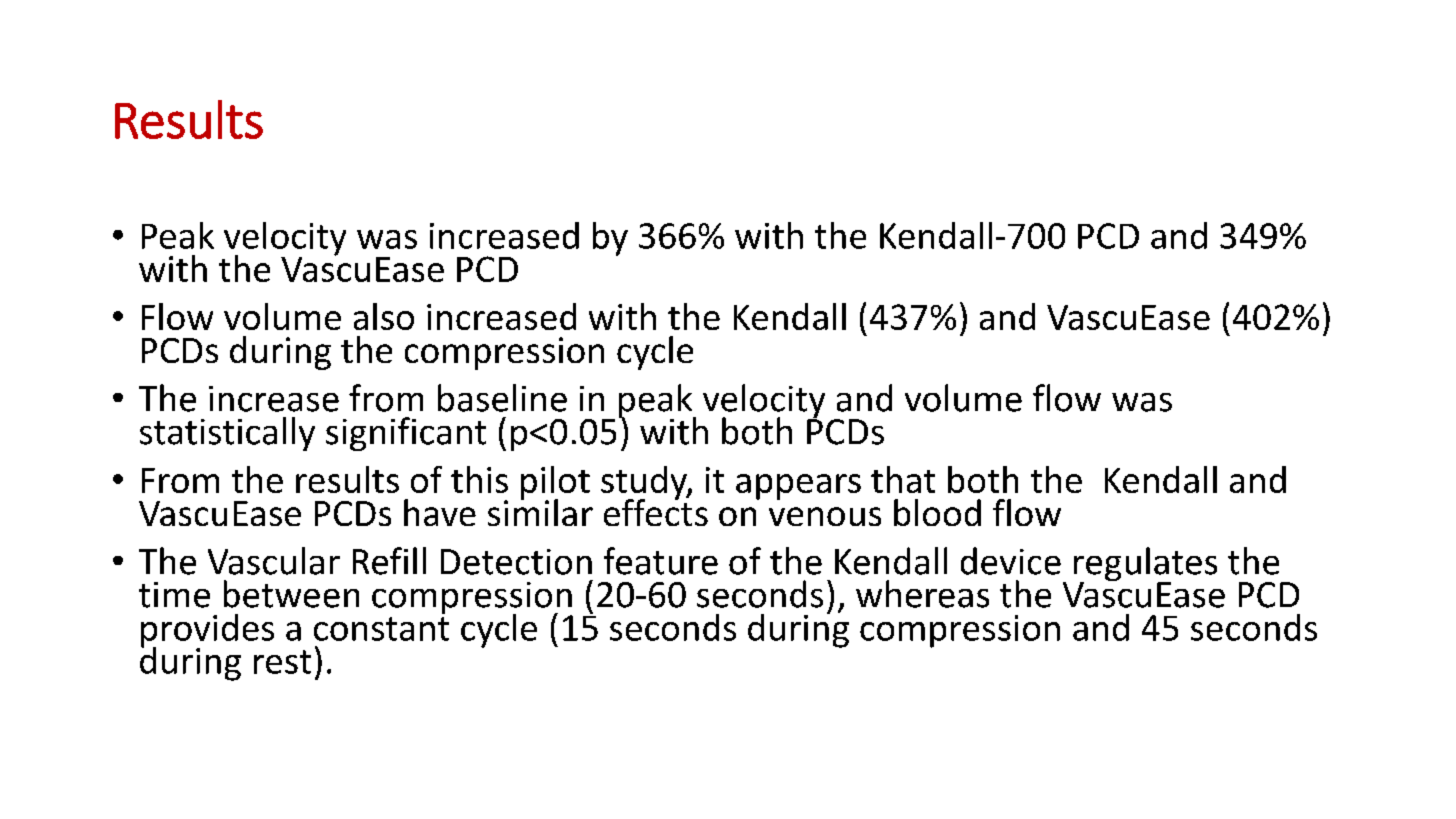 This document has height=819, width=1456. Describe the element at coordinates (922, 594) in the document. I see `whereas` at that location.
